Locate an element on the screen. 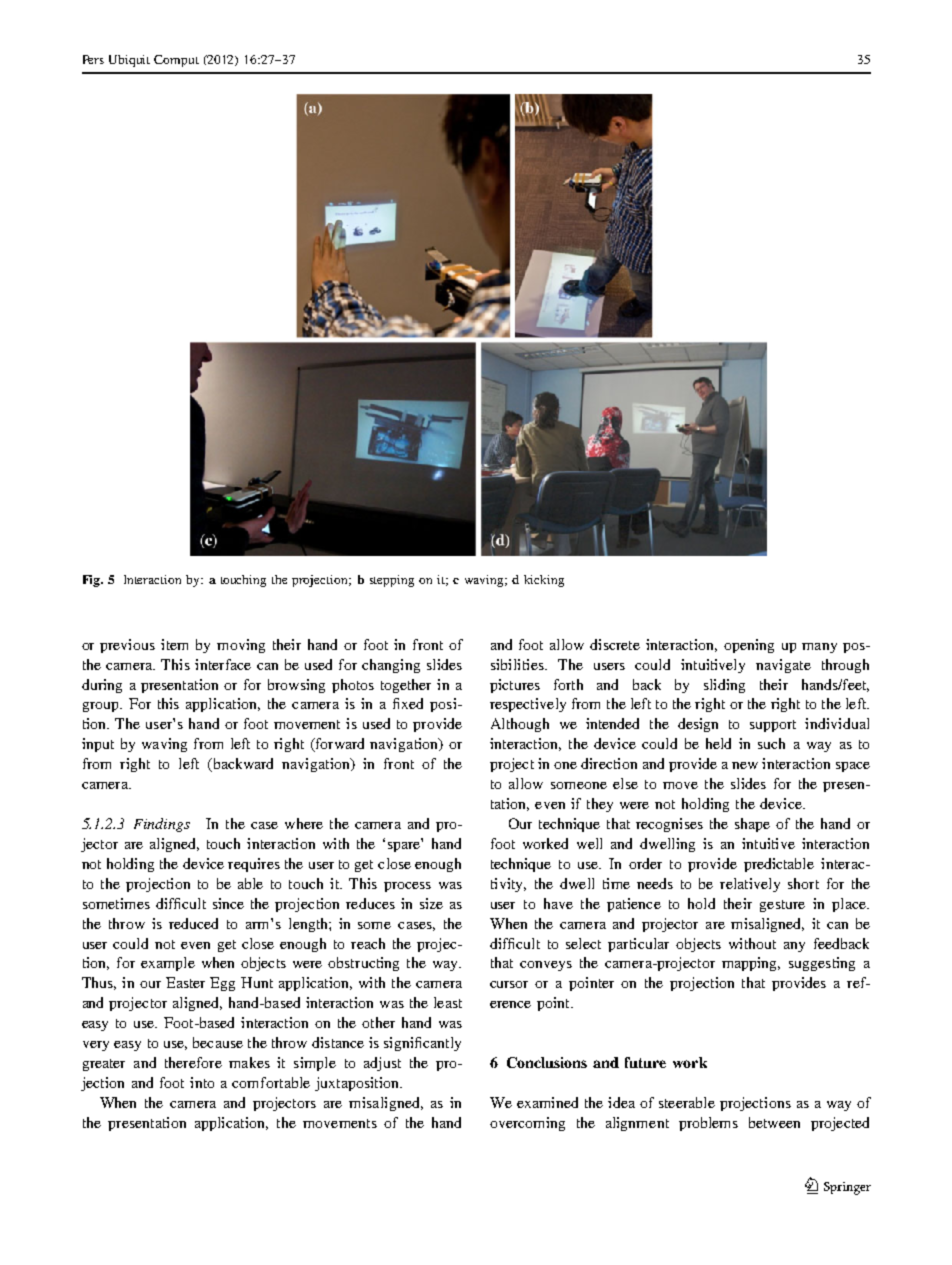 This screenshot has width=952, height=1265. input is located at coordinates (98, 745).
